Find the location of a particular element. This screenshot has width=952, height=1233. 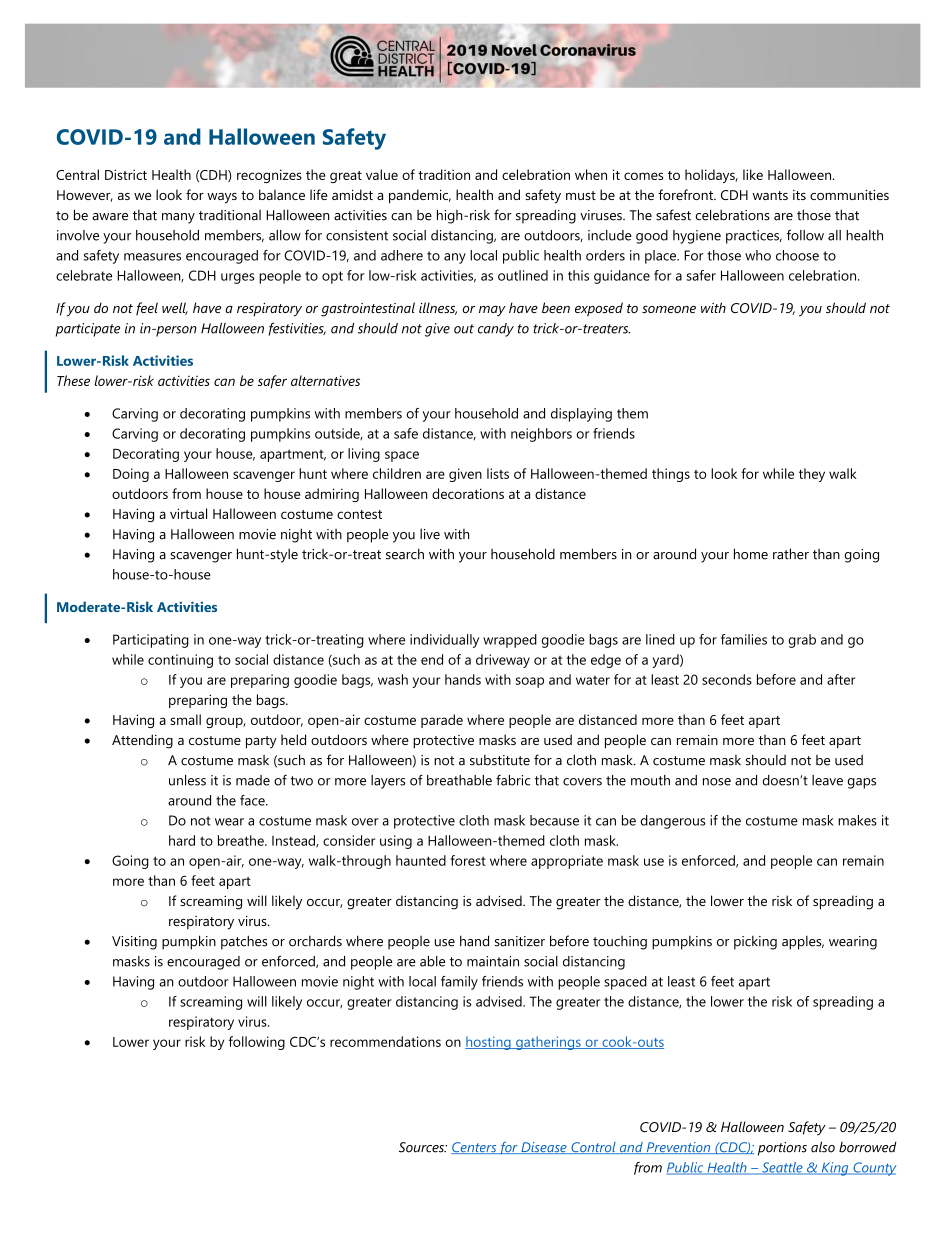

makes is located at coordinates (857, 820).
